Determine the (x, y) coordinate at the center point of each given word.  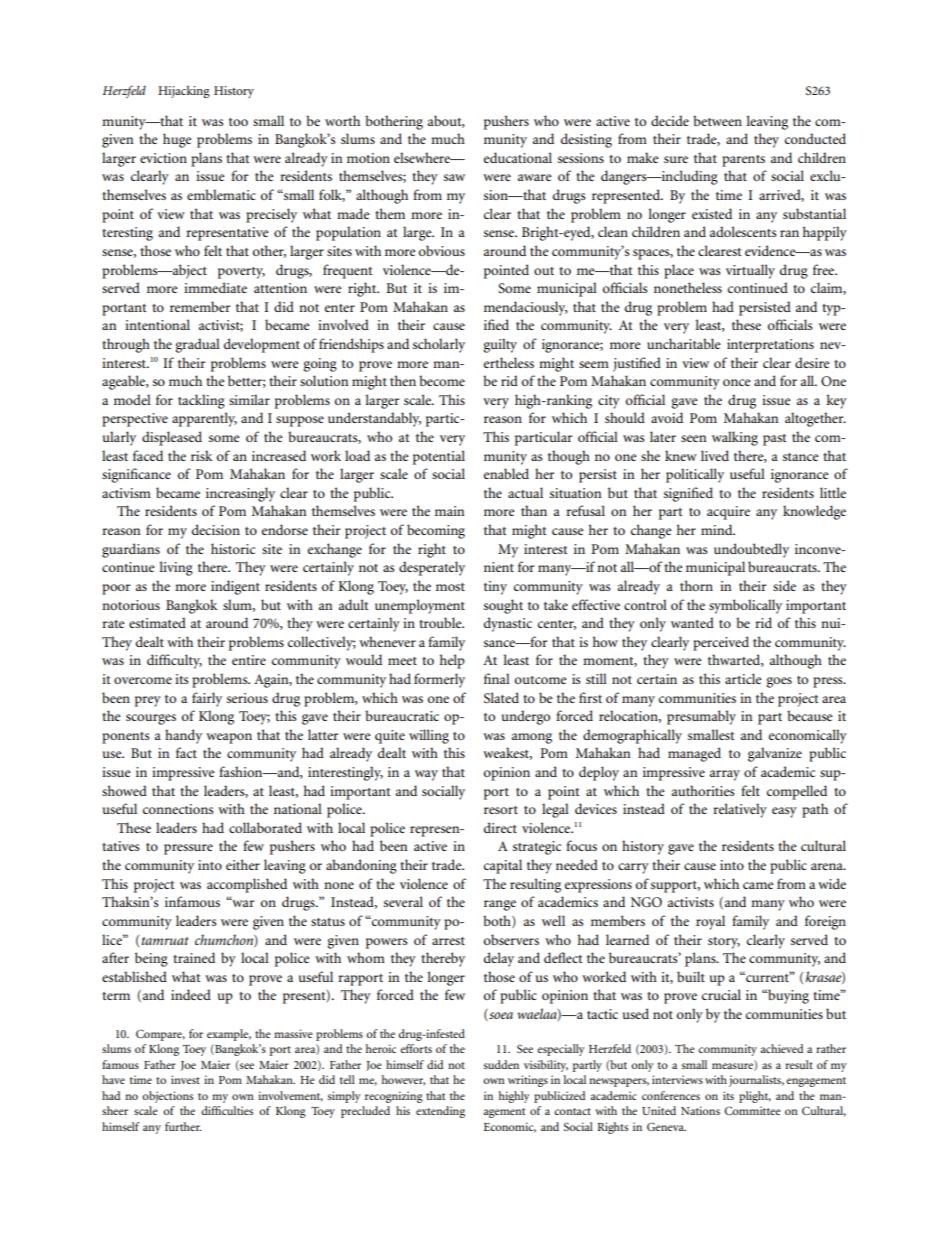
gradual (197, 345)
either (243, 864)
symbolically (745, 606)
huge (177, 140)
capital (503, 866)
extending (440, 1112)
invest (185, 1079)
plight (755, 1097)
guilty (500, 345)
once (737, 382)
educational (518, 157)
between (717, 120)
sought (503, 606)
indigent (235, 587)
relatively (740, 810)
